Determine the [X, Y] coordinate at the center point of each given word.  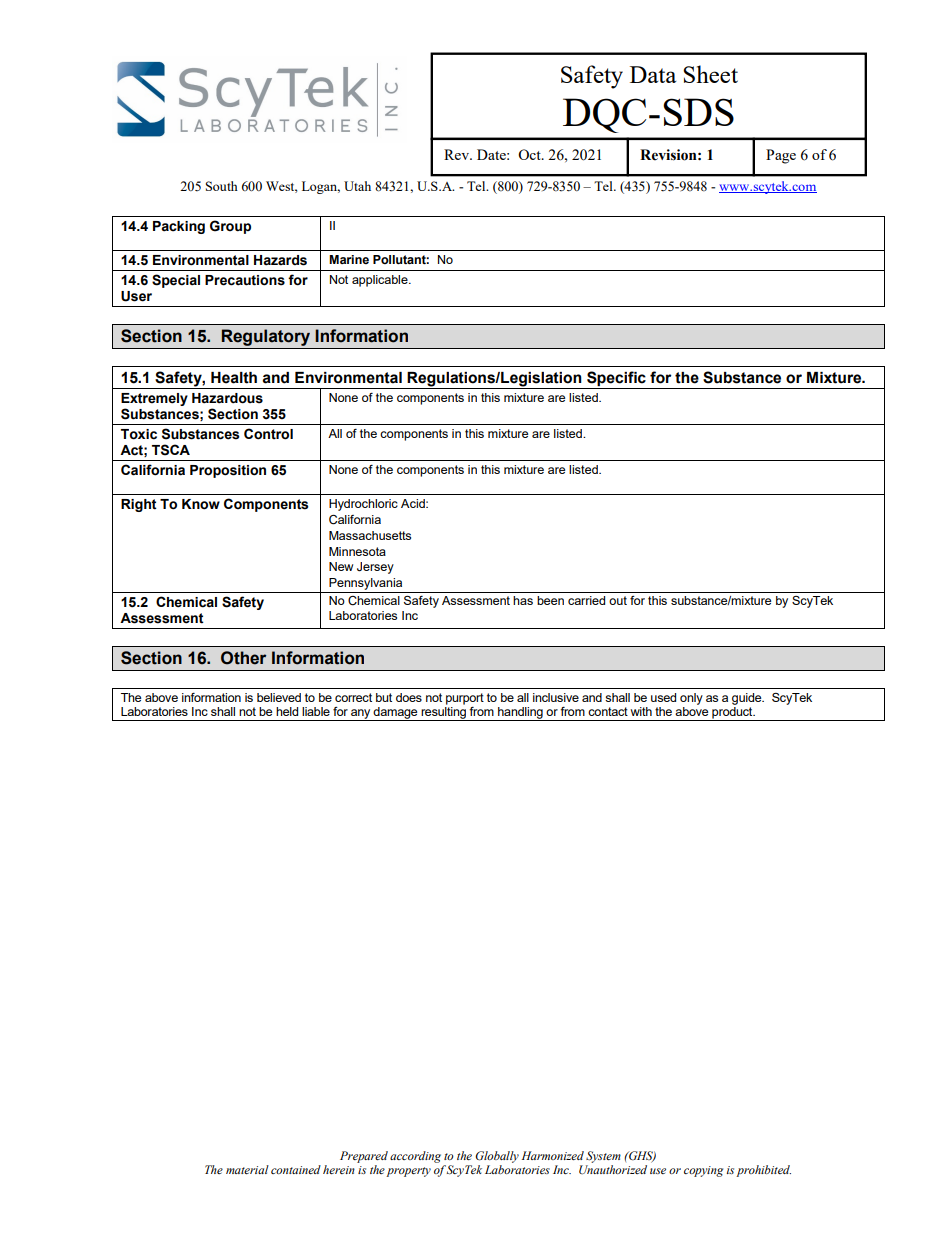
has [523, 600]
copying [703, 1171]
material [247, 1169]
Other [243, 658]
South [222, 186]
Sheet [710, 74]
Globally [497, 1157]
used [663, 697]
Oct [530, 154]
